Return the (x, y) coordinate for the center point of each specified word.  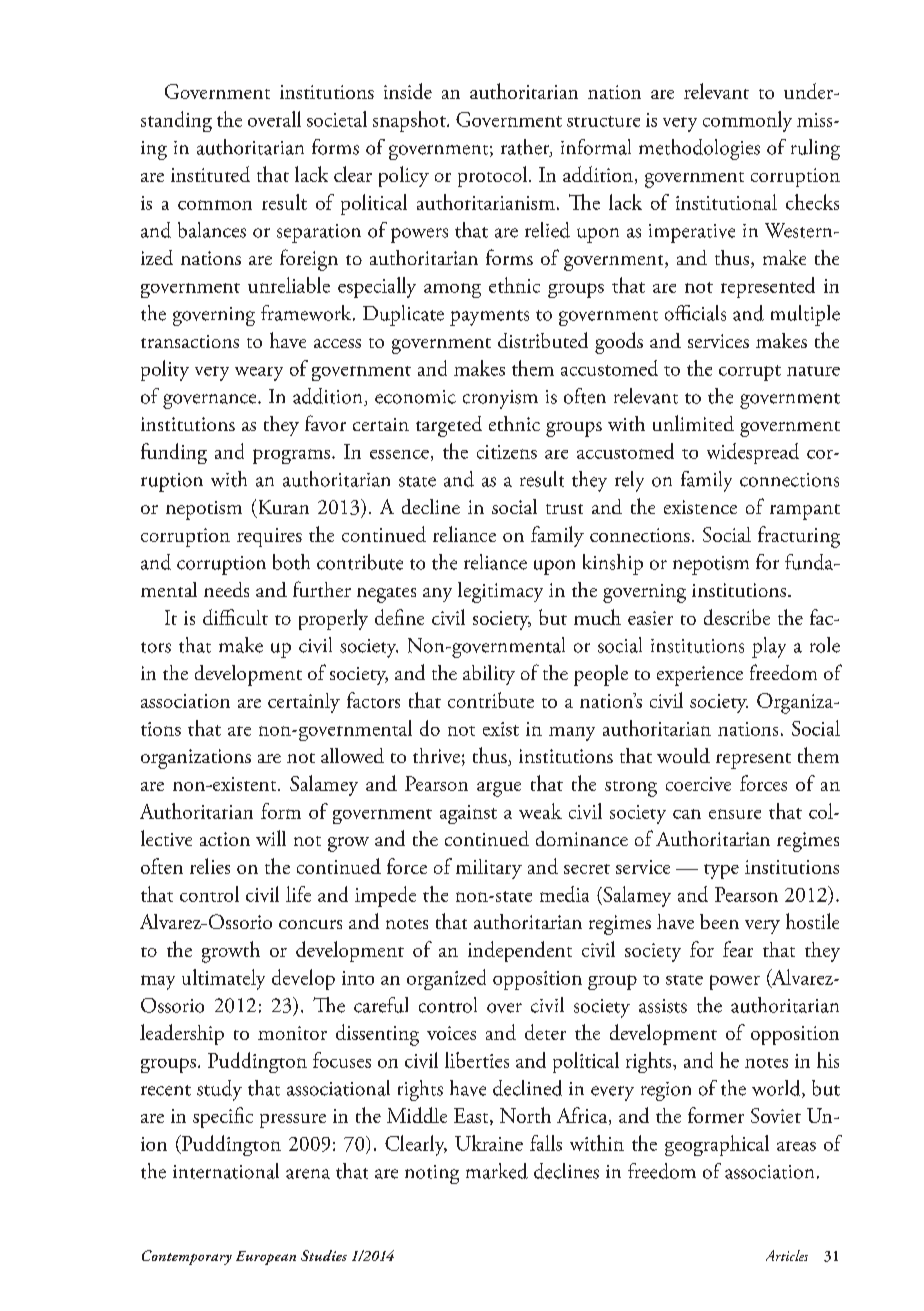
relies (210, 866)
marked (497, 1171)
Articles (787, 1255)
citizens (507, 452)
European (266, 1258)
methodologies (699, 149)
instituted (210, 174)
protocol (494, 176)
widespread (753, 453)
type (721, 871)
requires (269, 537)
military (489, 869)
